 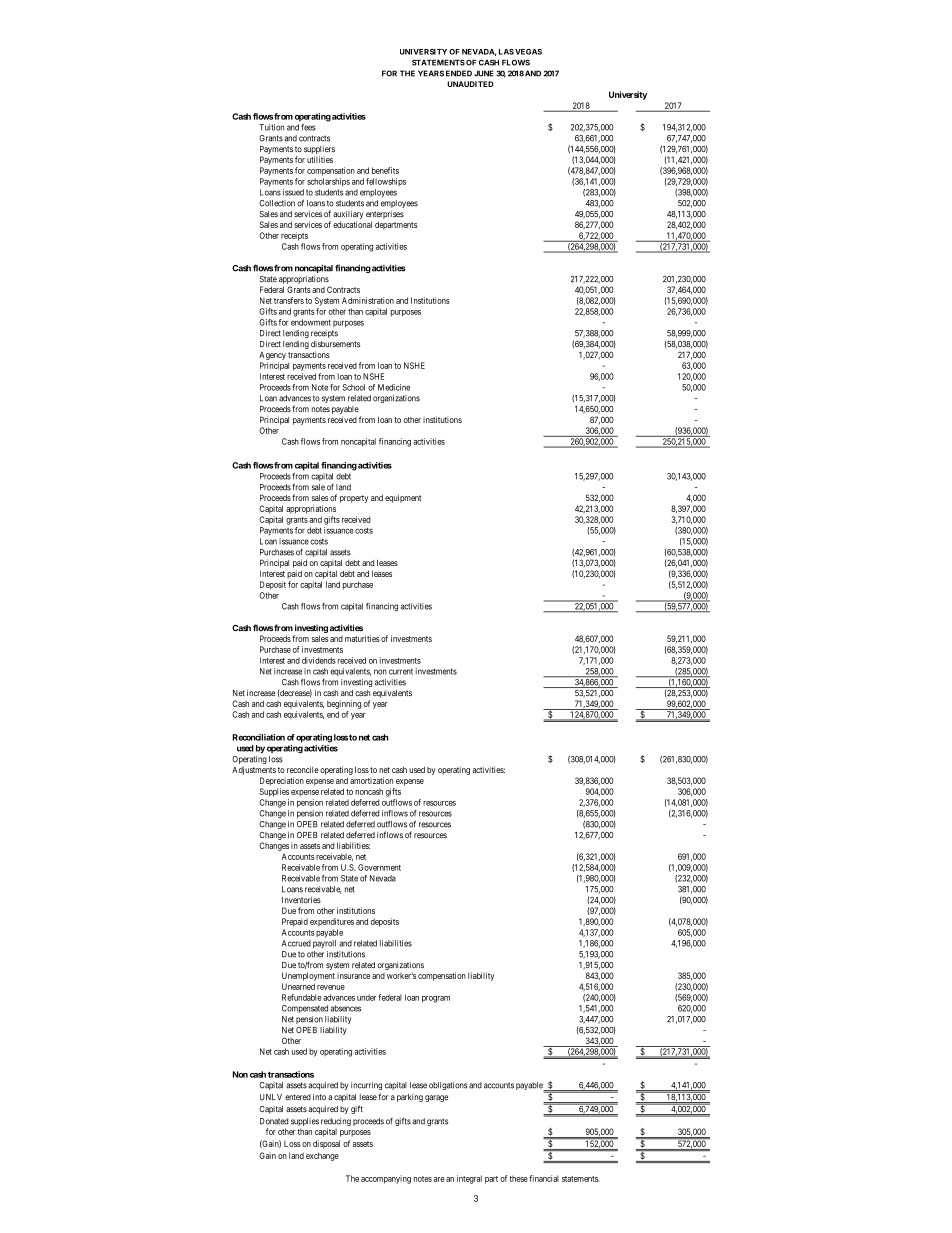 What do you see at coordinates (274, 1121) in the page?
I see `Donated` at bounding box center [274, 1121].
